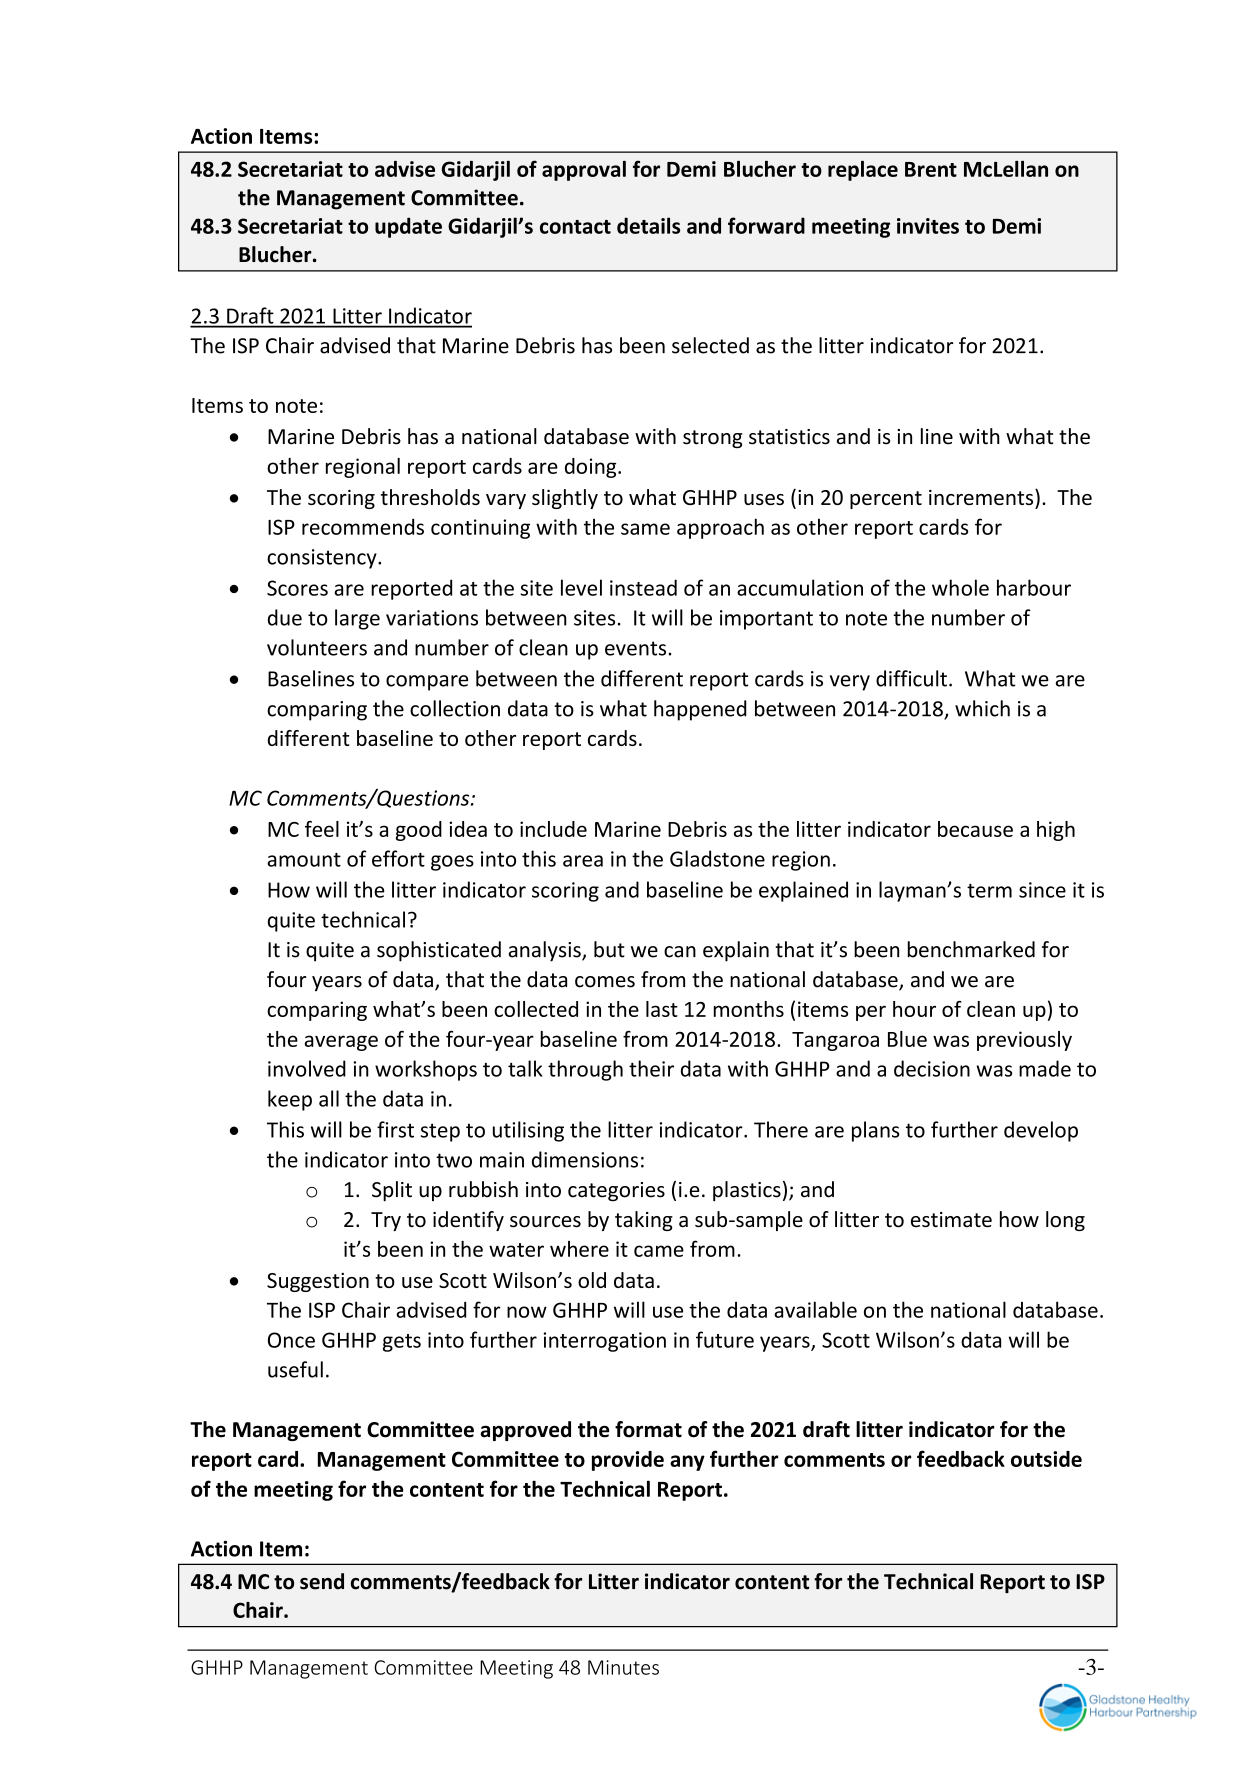 This page has width=1260, height=1781. I want to click on benchmarked, so click(971, 949).
